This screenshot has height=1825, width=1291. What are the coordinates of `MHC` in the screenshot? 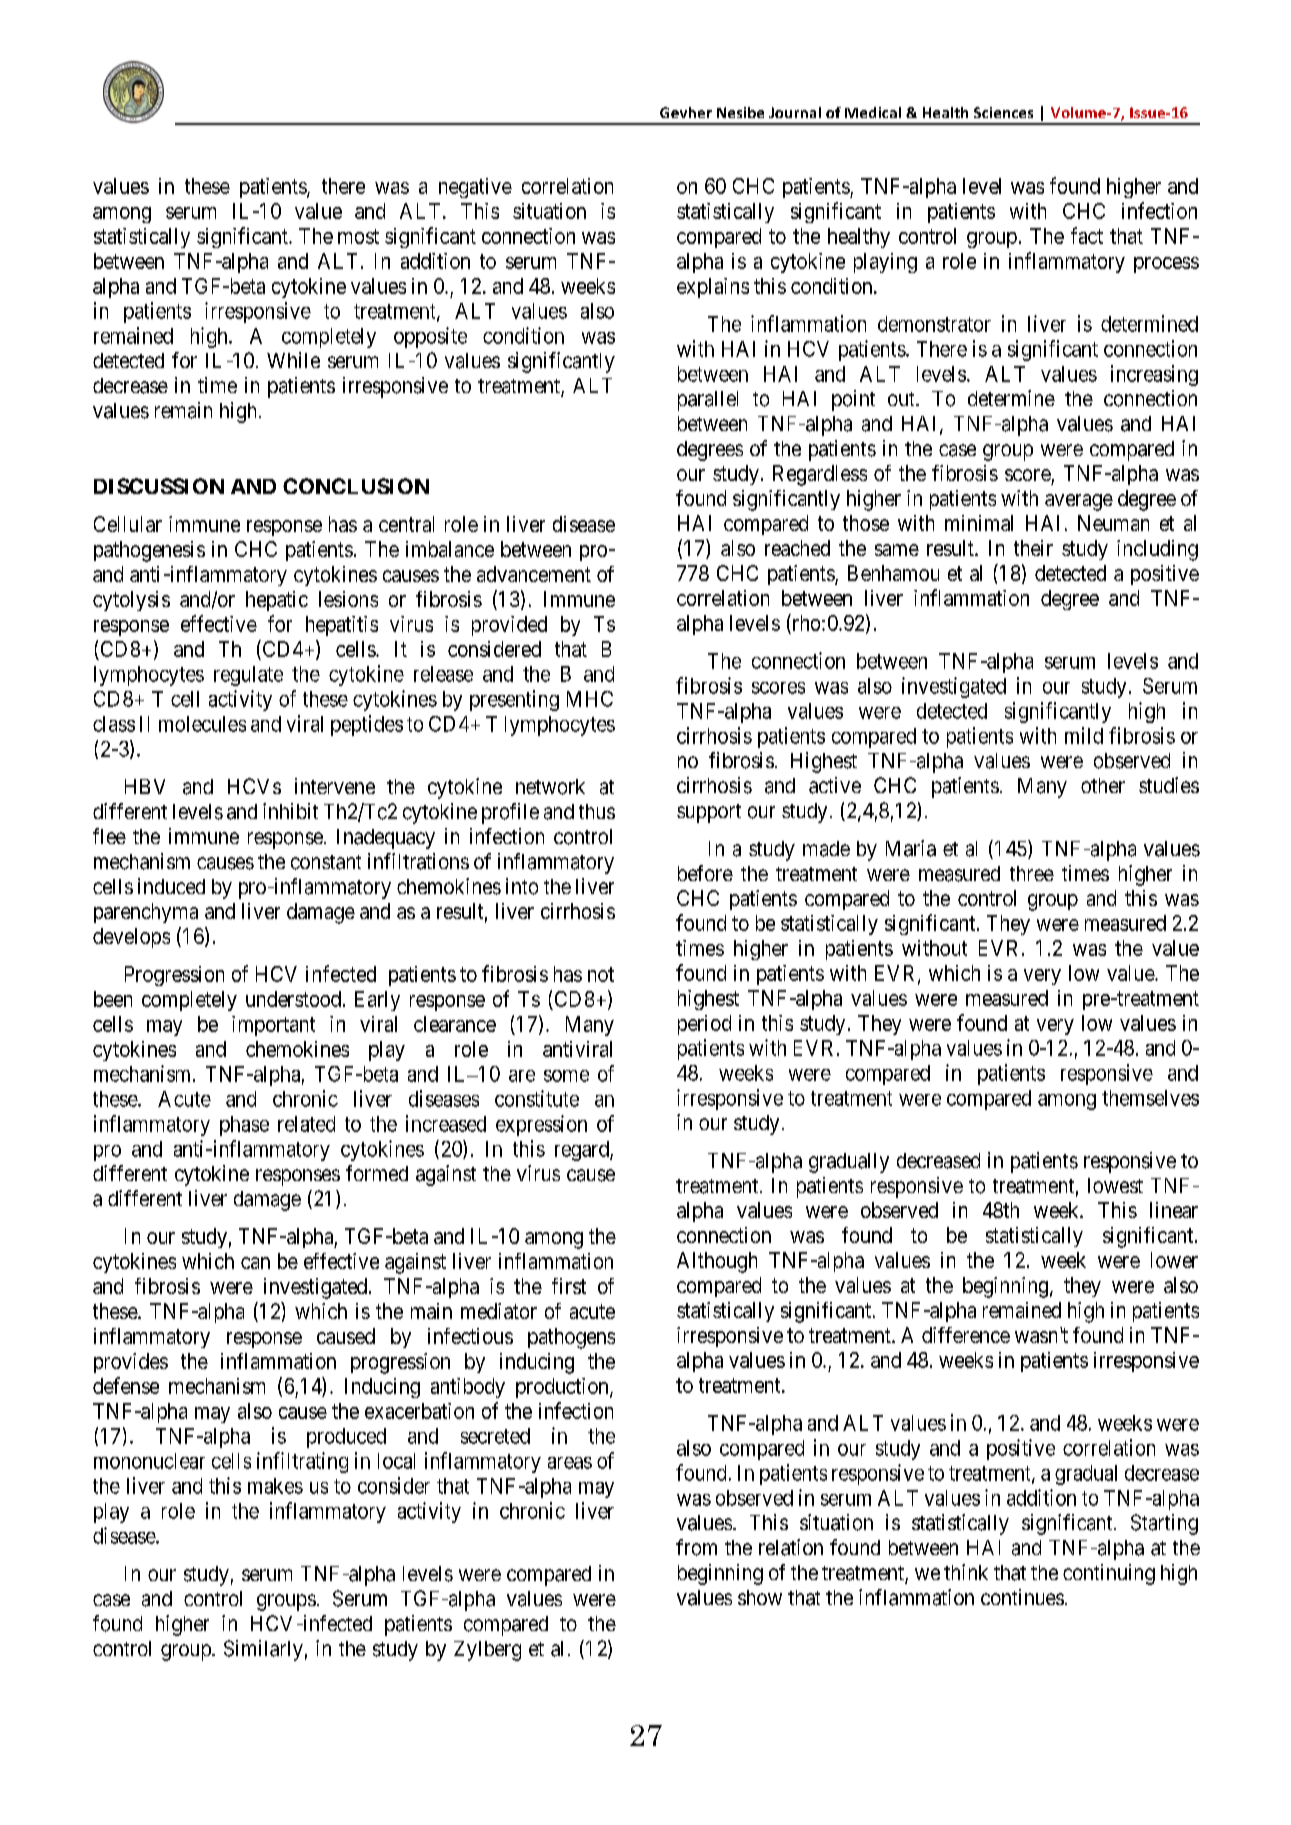 It's located at (590, 699).
